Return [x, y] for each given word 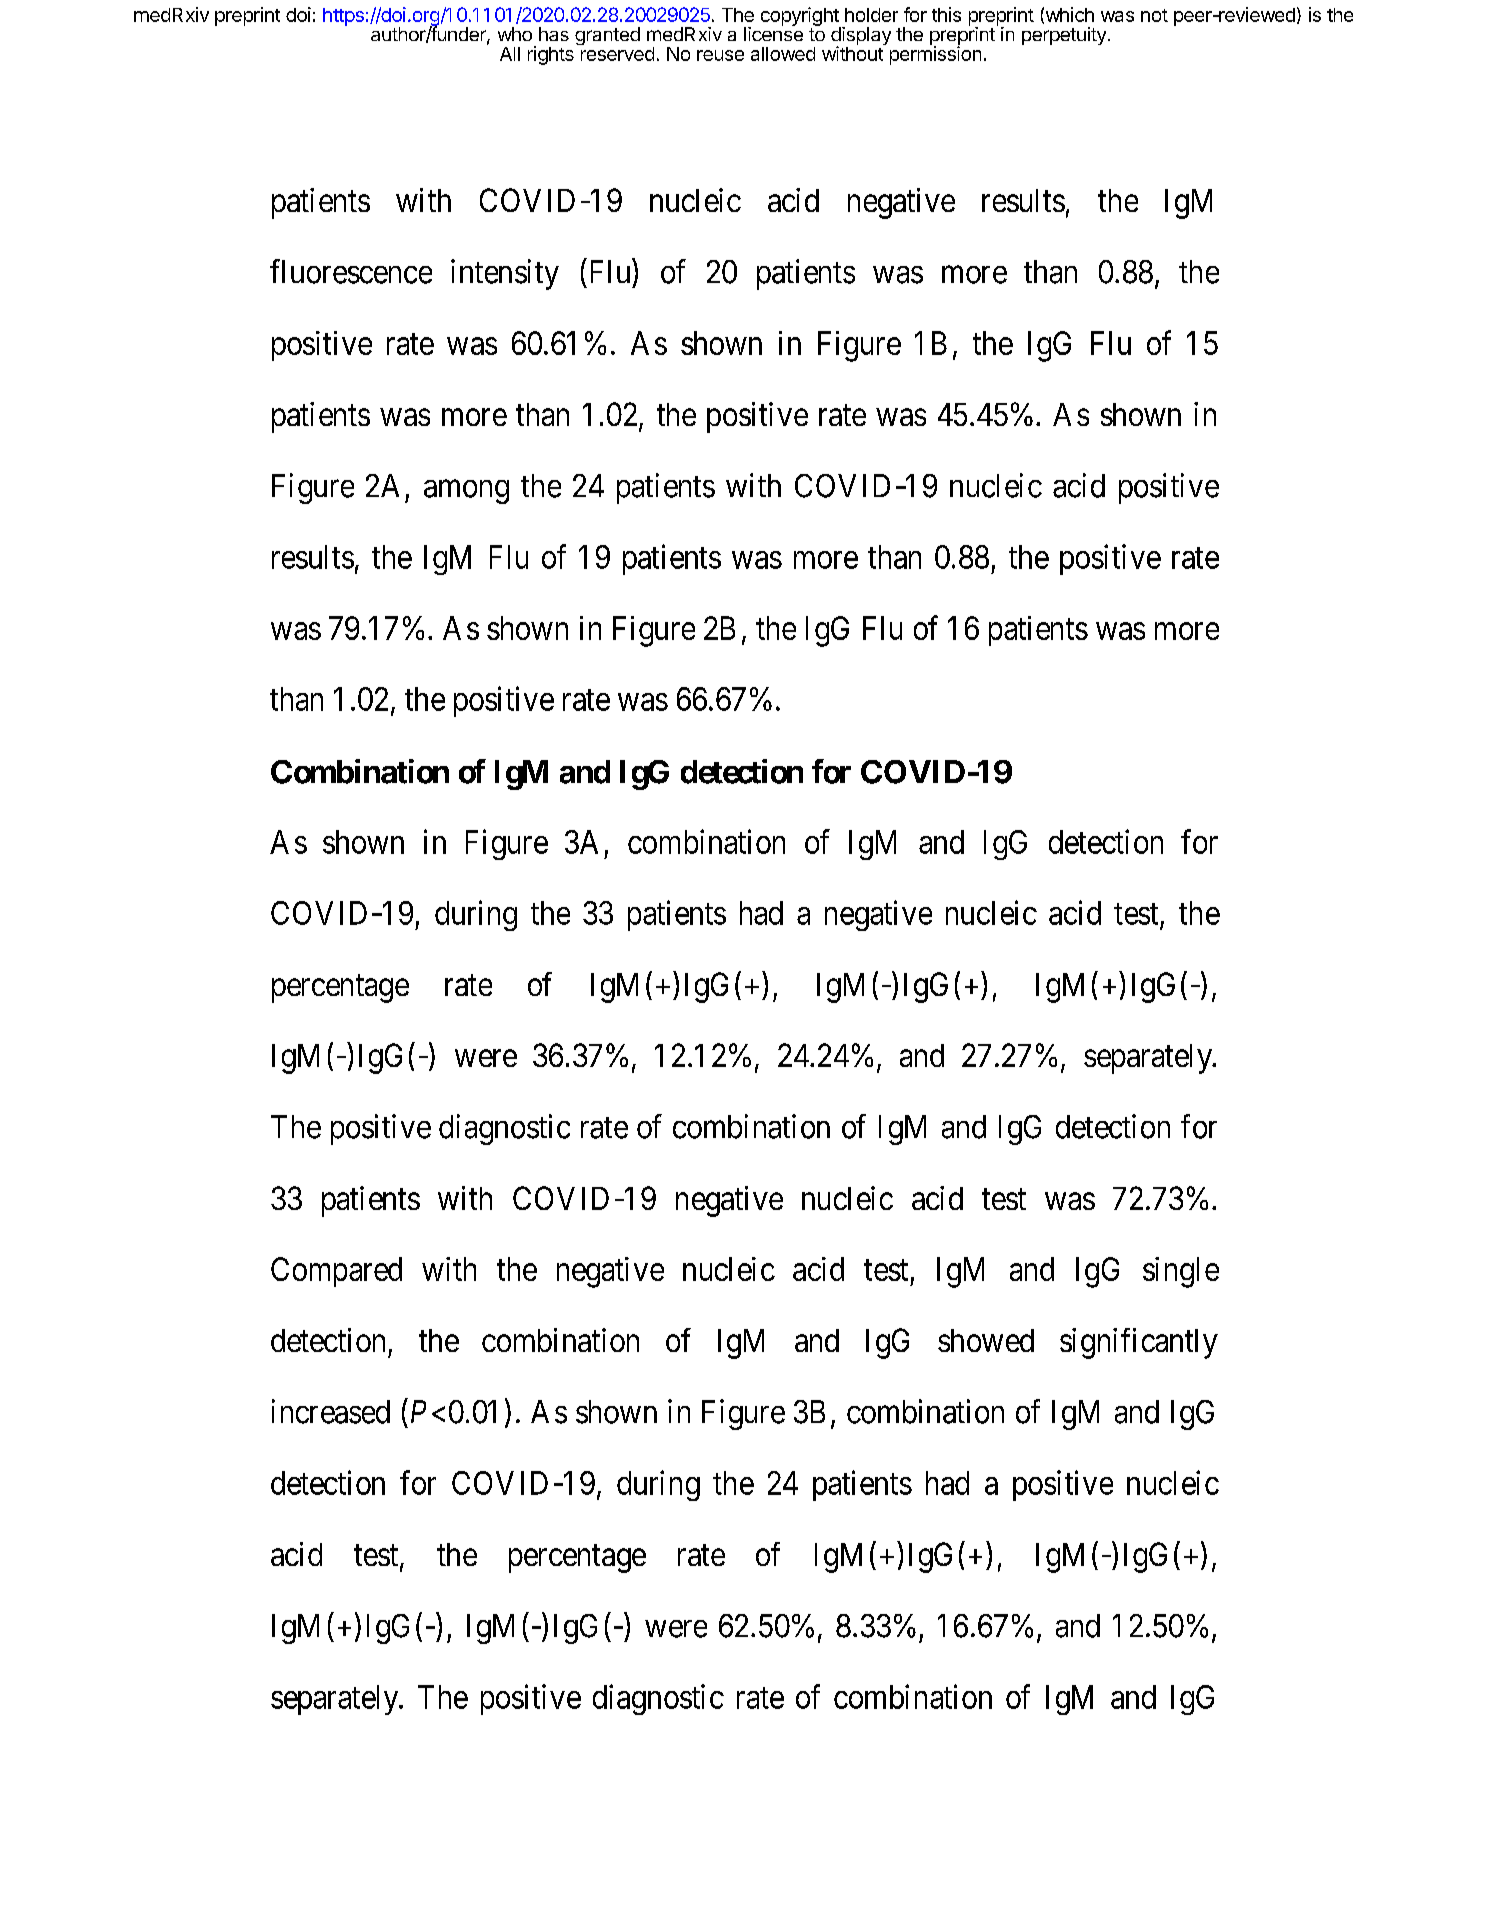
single [1181, 1272]
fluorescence [351, 271]
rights [551, 55]
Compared [336, 1272]
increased [331, 1411]
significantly [1139, 1343]
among [466, 492]
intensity [505, 274]
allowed [783, 54]
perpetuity [1064, 36]
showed [986, 1340]
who [515, 34]
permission [935, 54]
